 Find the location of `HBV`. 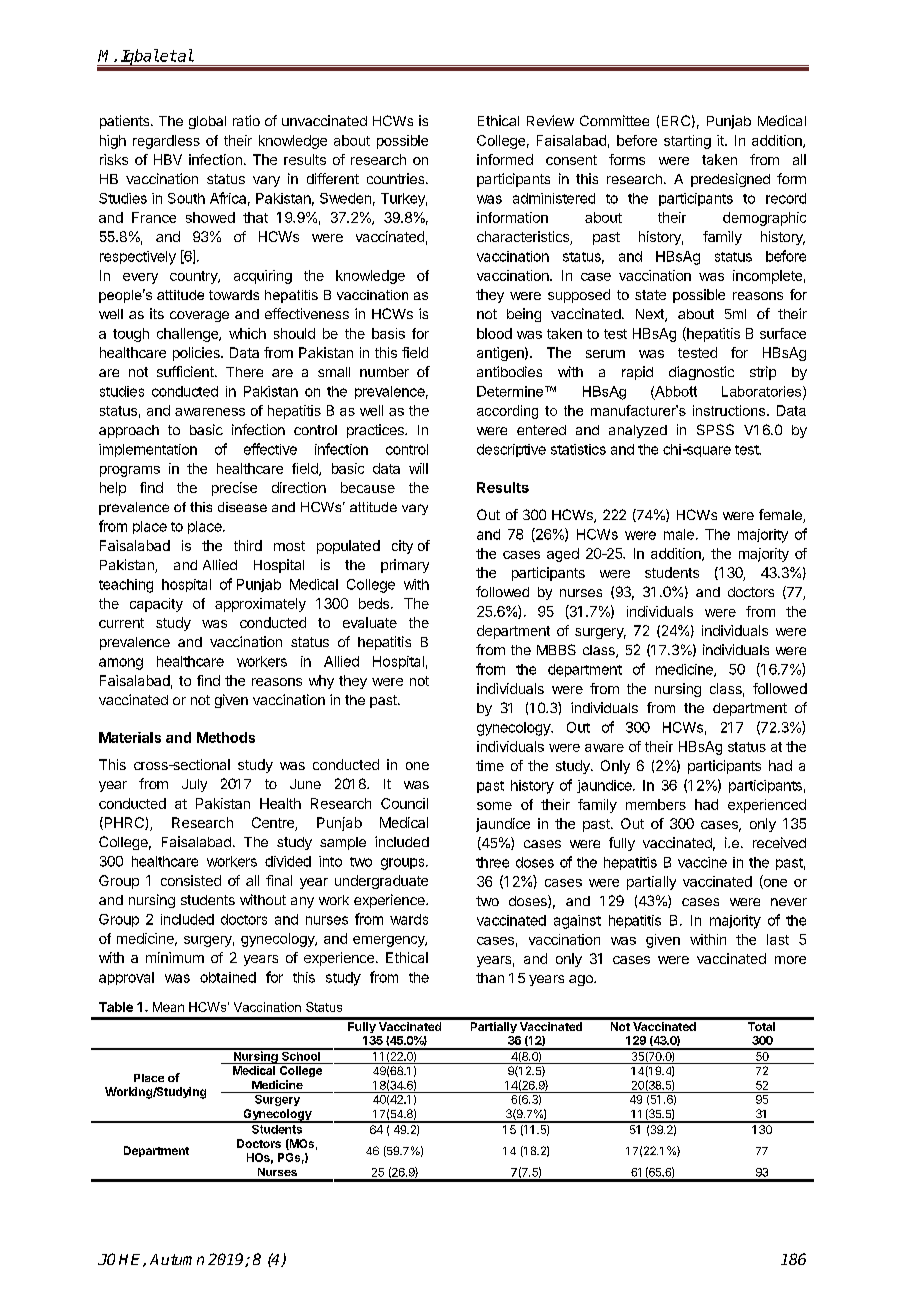

HBV is located at coordinates (168, 159).
